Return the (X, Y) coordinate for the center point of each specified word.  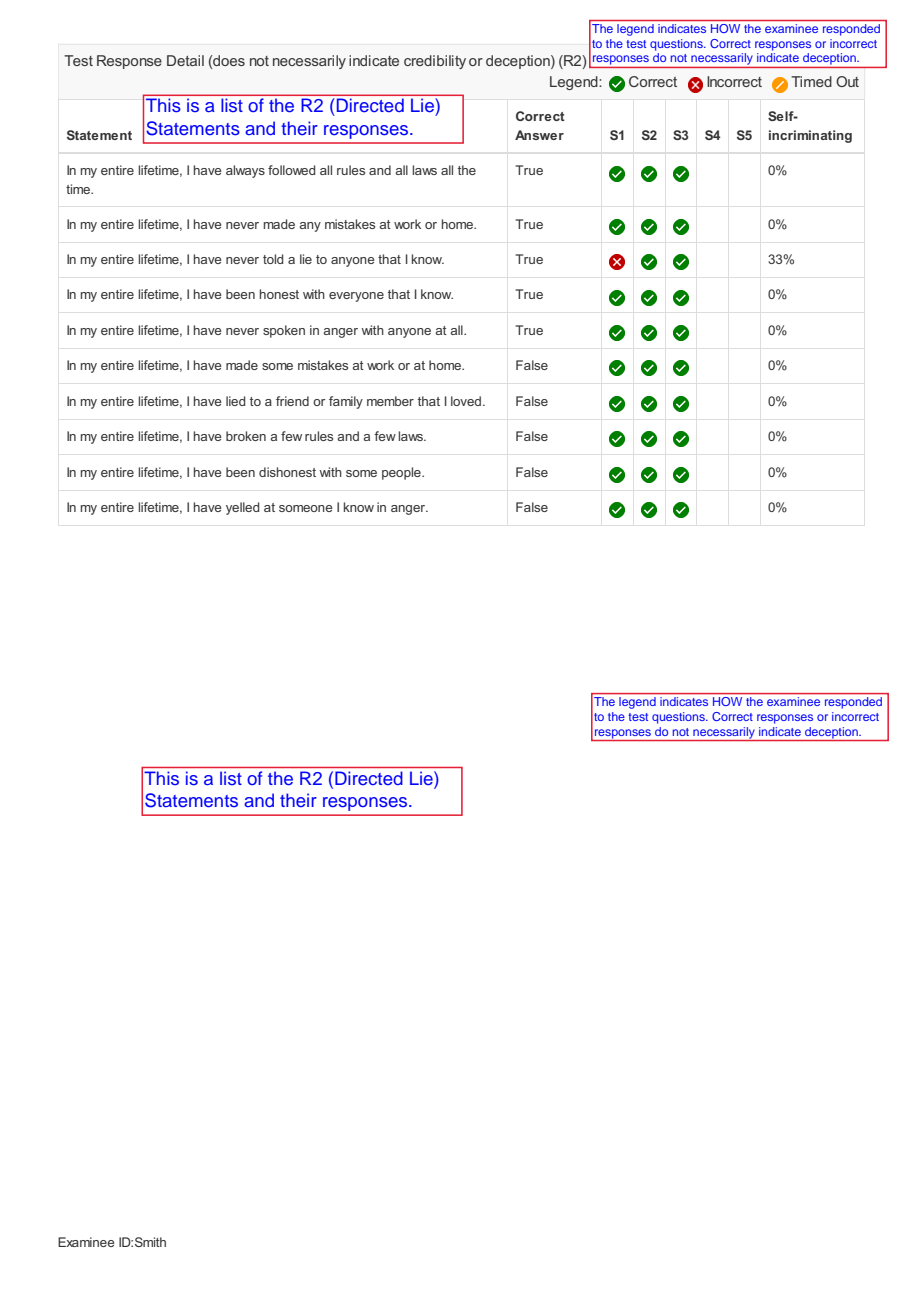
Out (847, 81)
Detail (185, 60)
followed (292, 170)
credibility (435, 62)
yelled (243, 508)
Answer (539, 135)
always (245, 171)
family (346, 402)
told (273, 259)
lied (236, 401)
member (390, 401)
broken (246, 436)
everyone (356, 297)
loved (467, 401)
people (402, 473)
